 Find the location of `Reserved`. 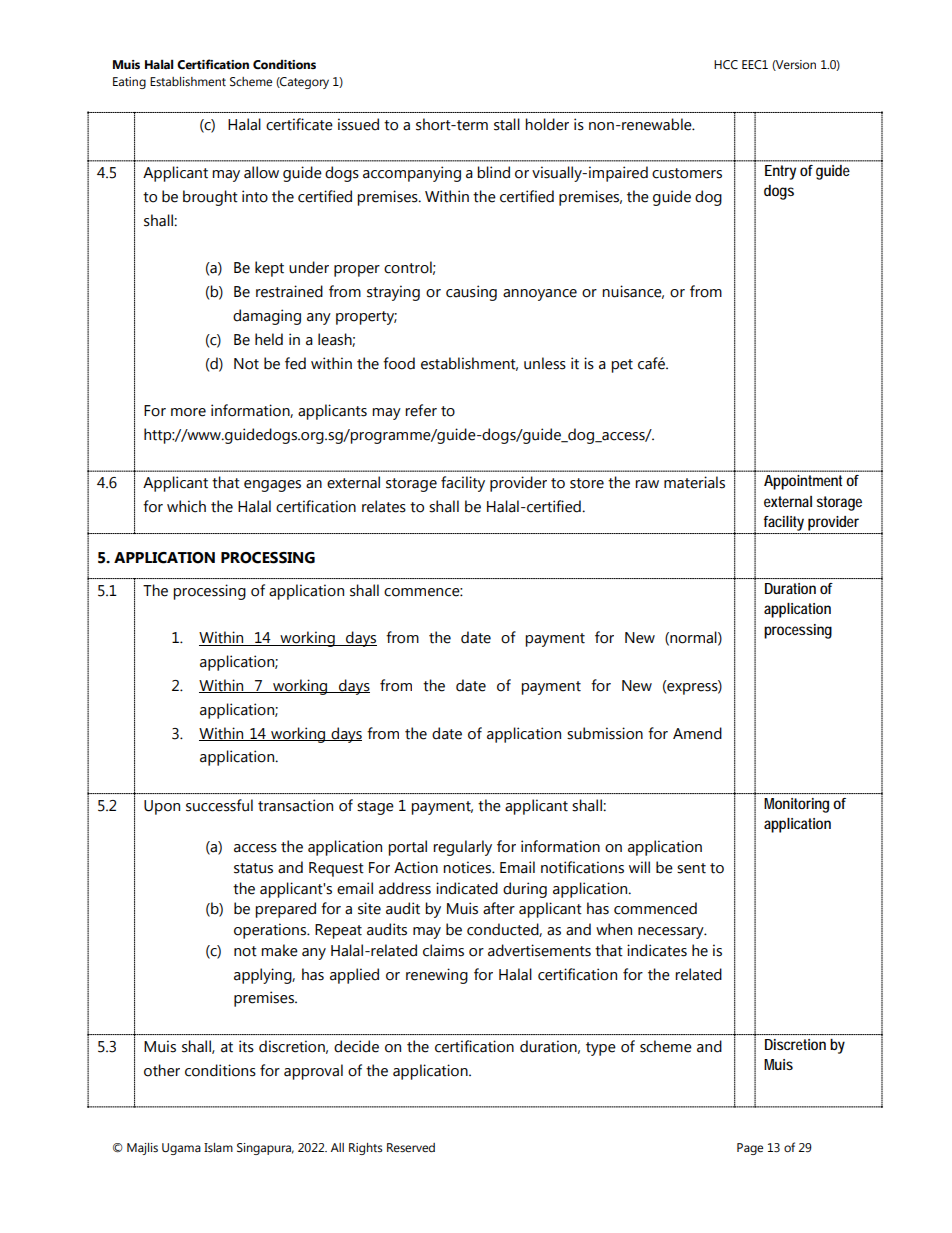

Reserved is located at coordinates (411, 1148).
